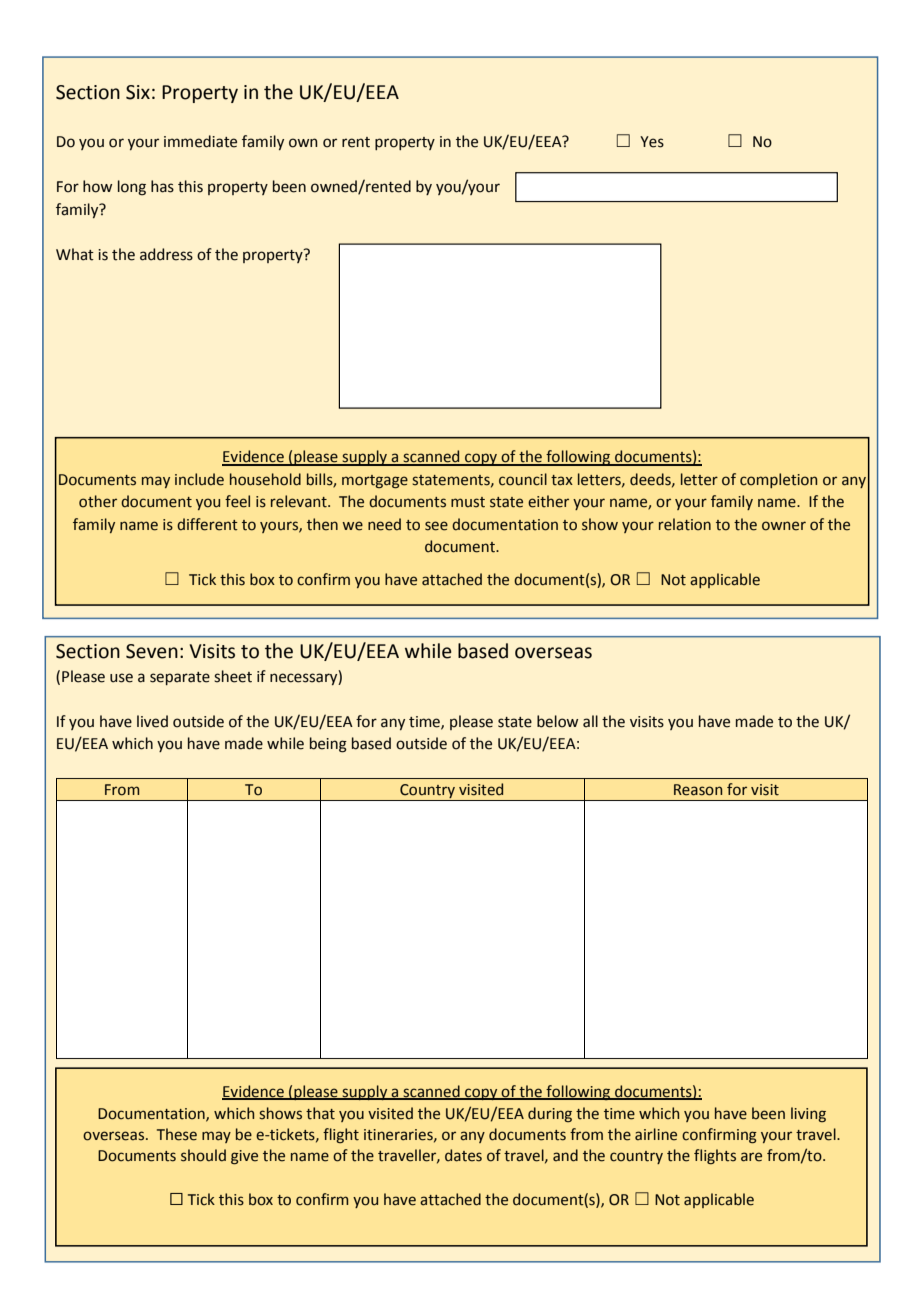  Describe the element at coordinates (152, 651) in the screenshot. I see `Seven` at that location.
